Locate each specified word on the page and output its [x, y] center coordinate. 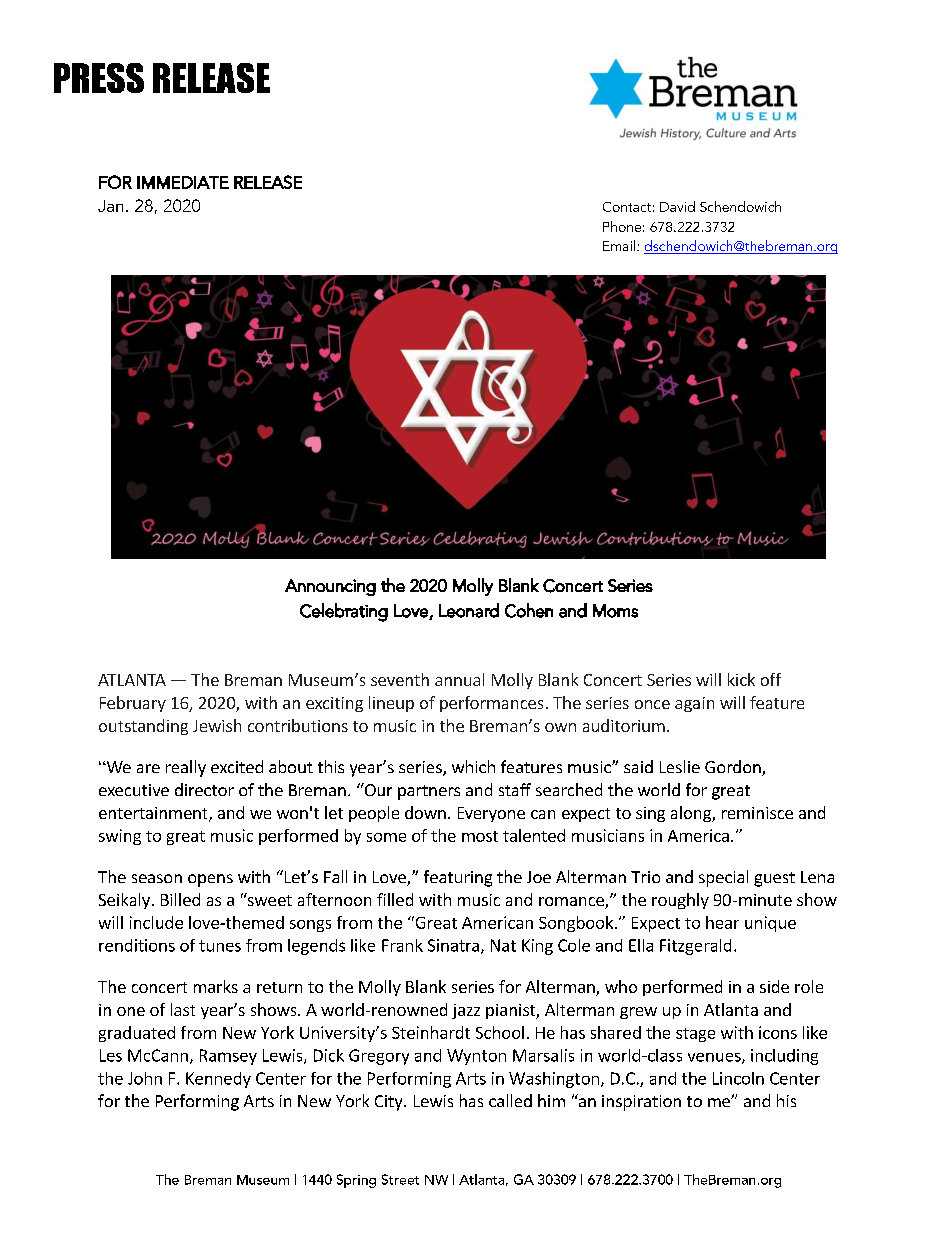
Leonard [469, 610]
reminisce [757, 813]
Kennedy [218, 1080]
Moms [615, 611]
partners [429, 792]
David [677, 206]
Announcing [330, 587]
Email [619, 245]
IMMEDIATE [183, 182]
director [204, 789]
